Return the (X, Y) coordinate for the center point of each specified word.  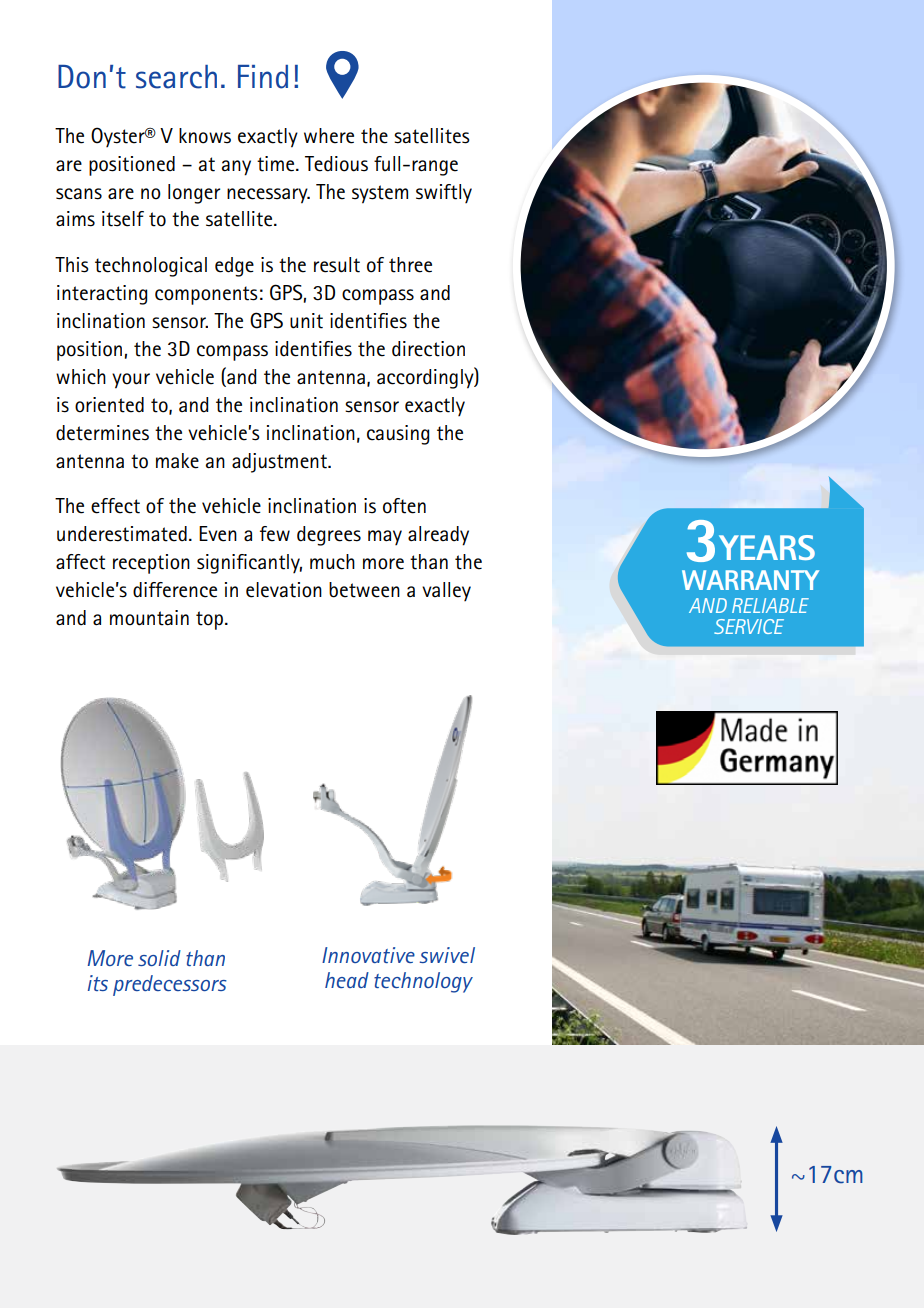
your (131, 381)
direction (428, 349)
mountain (149, 618)
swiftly (444, 193)
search (176, 77)
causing (398, 435)
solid (159, 958)
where (329, 136)
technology (423, 982)
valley (446, 591)
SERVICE (749, 626)
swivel (447, 955)
